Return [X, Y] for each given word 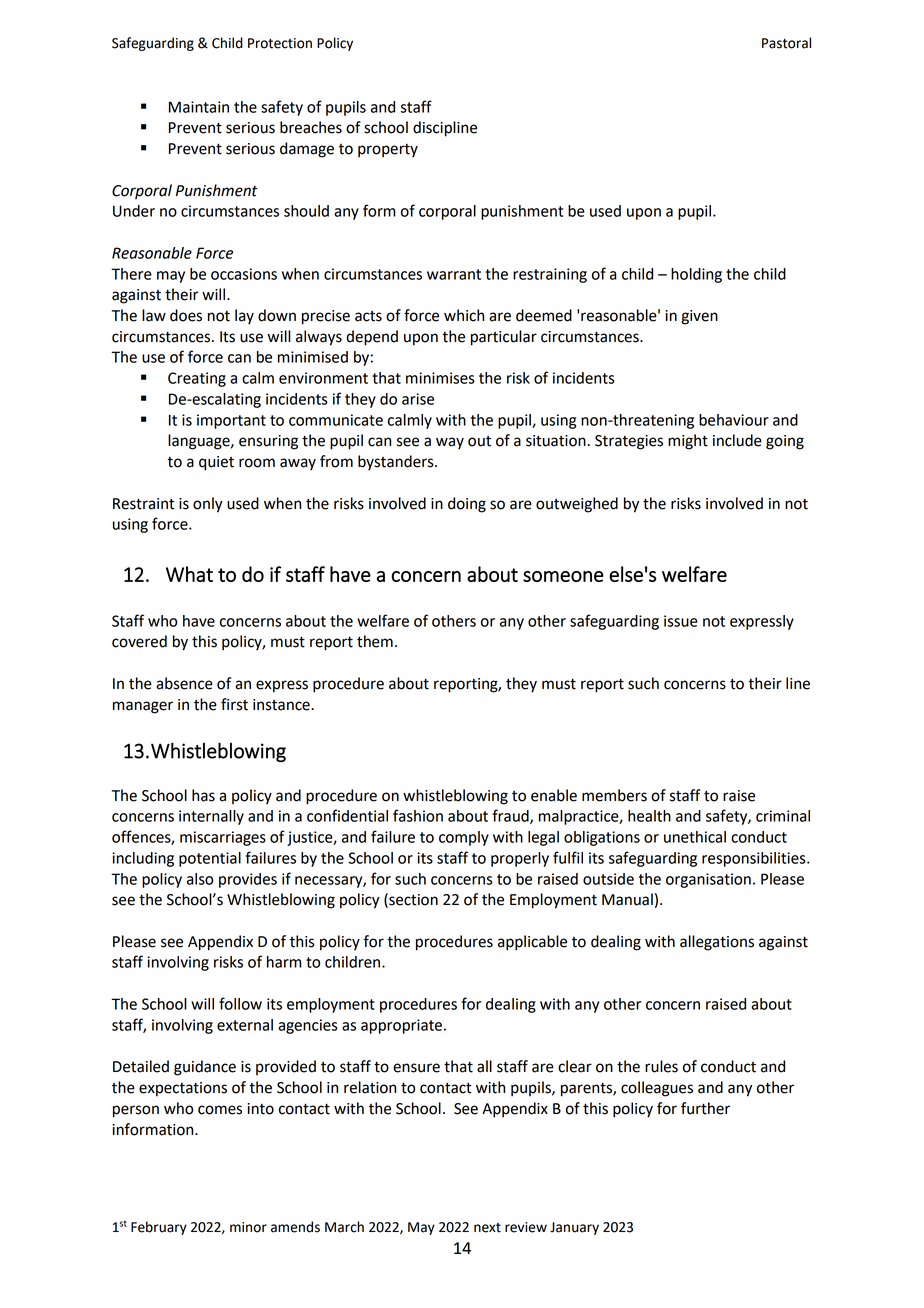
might [688, 442]
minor [248, 1227]
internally [211, 817]
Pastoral [786, 43]
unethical [695, 837]
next [487, 1228]
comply [464, 838]
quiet [216, 463]
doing [467, 505]
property [388, 151]
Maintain [199, 107]
